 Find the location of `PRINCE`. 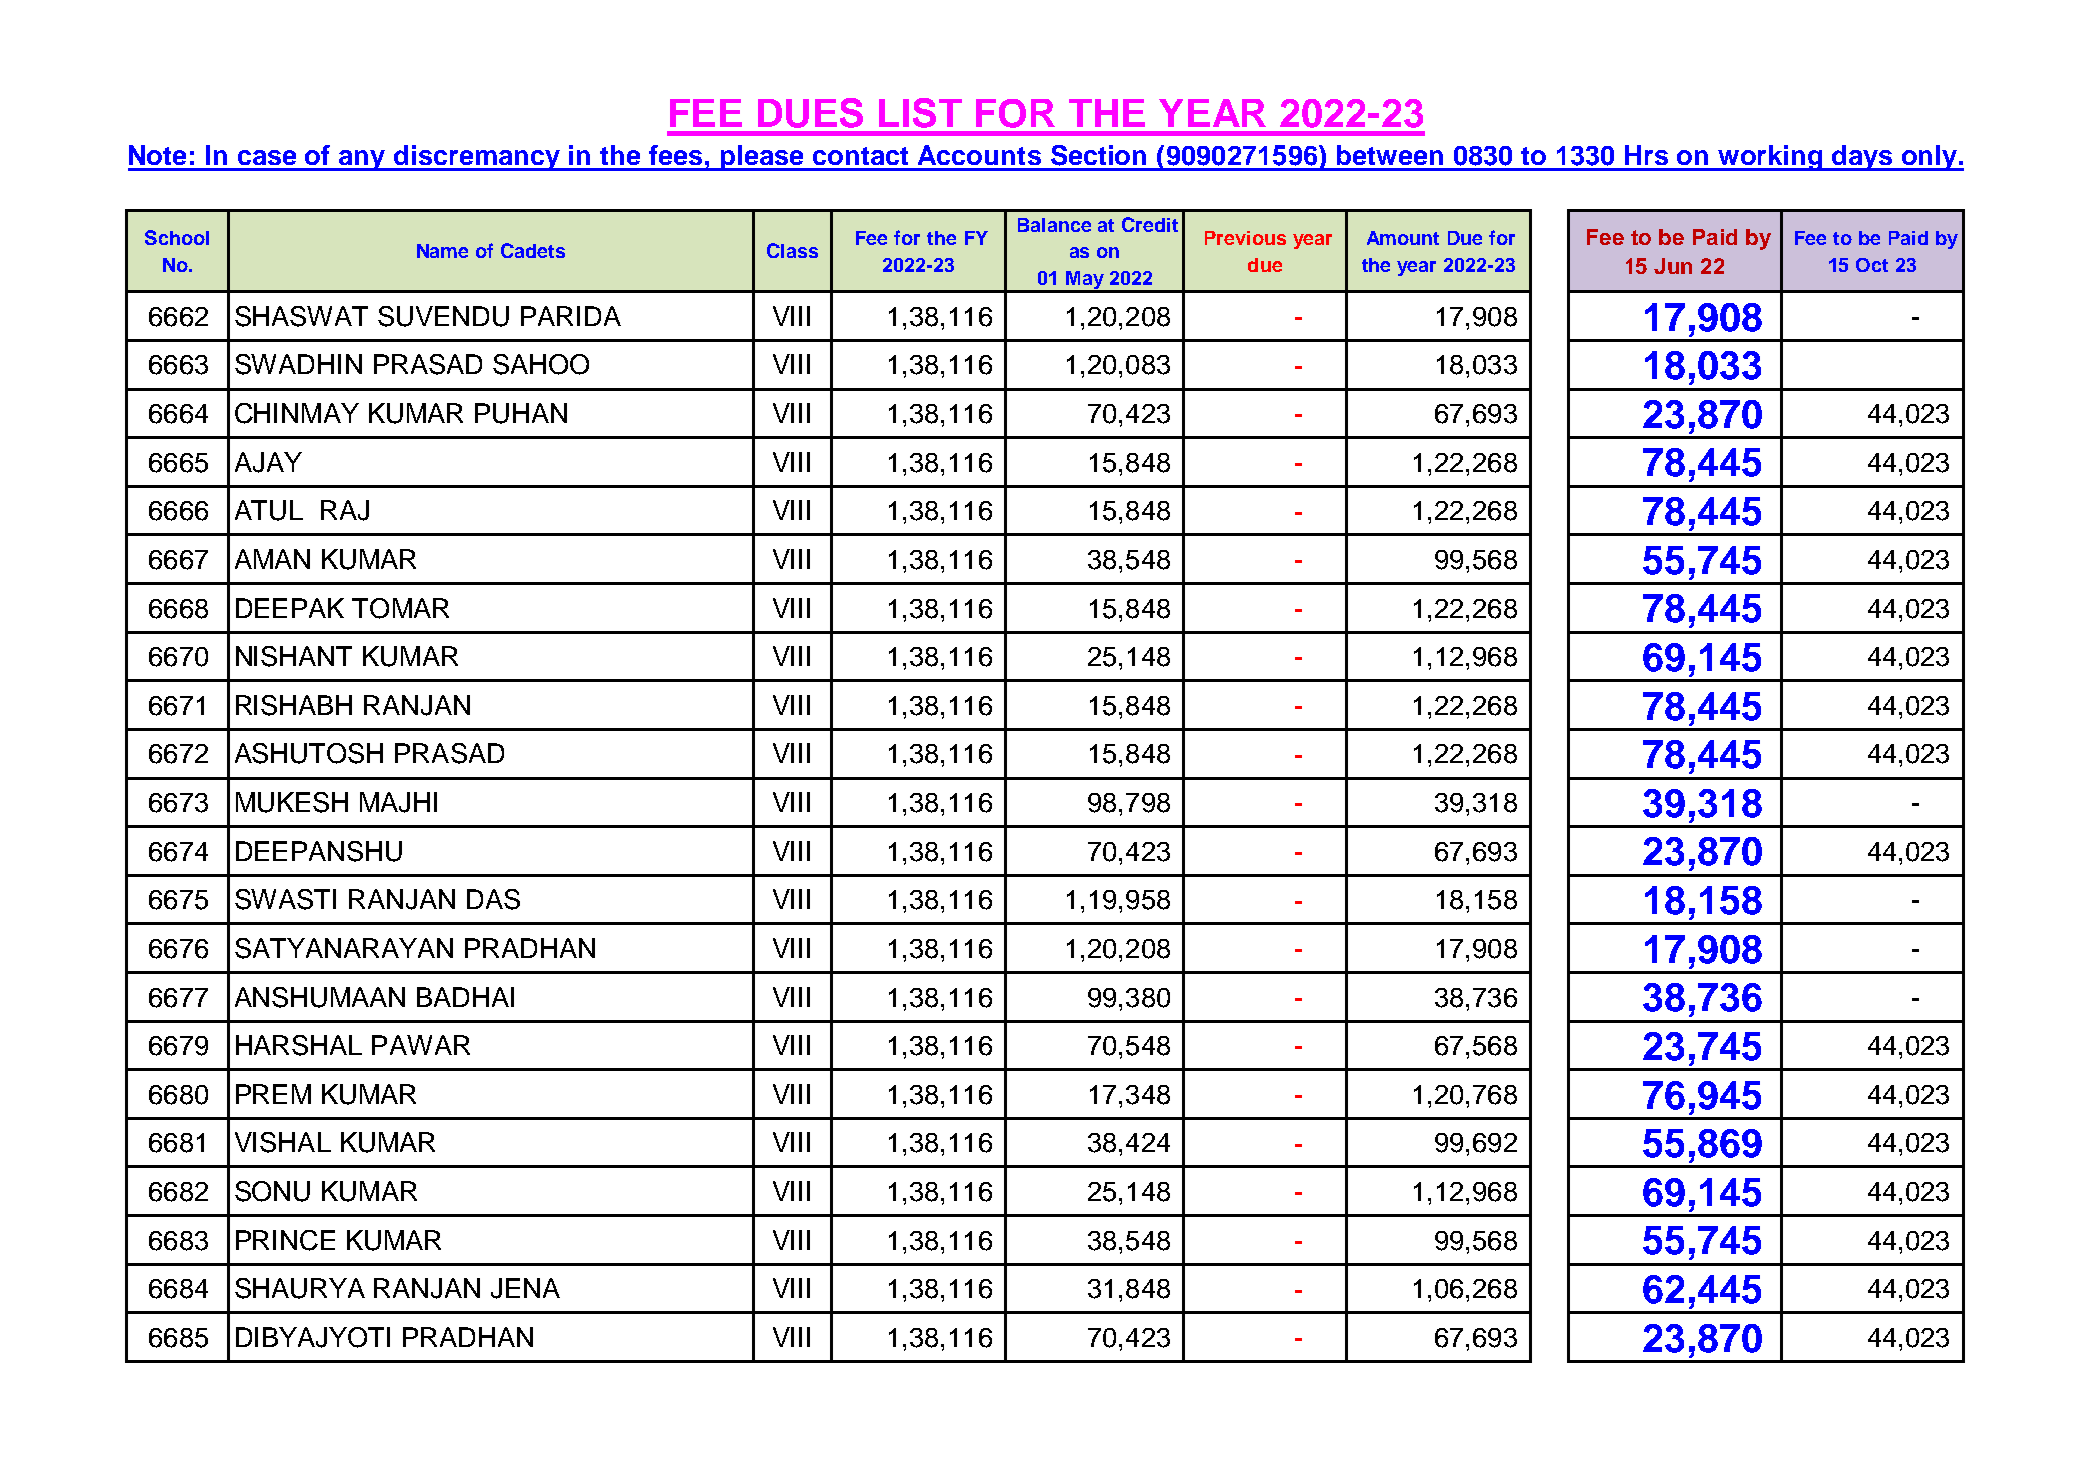

PRINCE is located at coordinates (285, 1240).
